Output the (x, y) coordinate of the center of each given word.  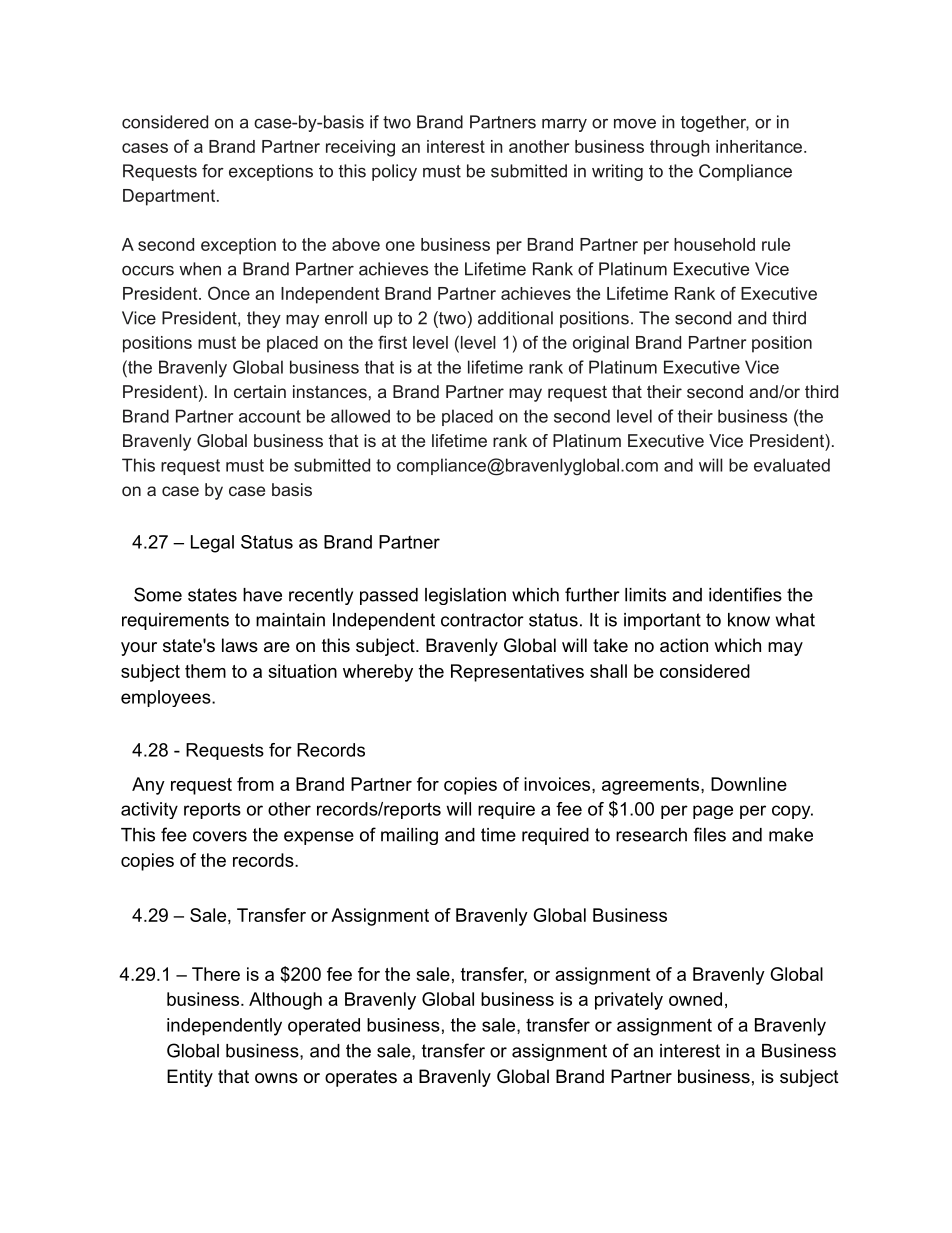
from (255, 784)
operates (361, 1078)
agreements (650, 786)
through (680, 148)
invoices (557, 784)
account (270, 416)
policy (394, 172)
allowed (360, 416)
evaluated (792, 465)
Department (170, 197)
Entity (190, 1078)
